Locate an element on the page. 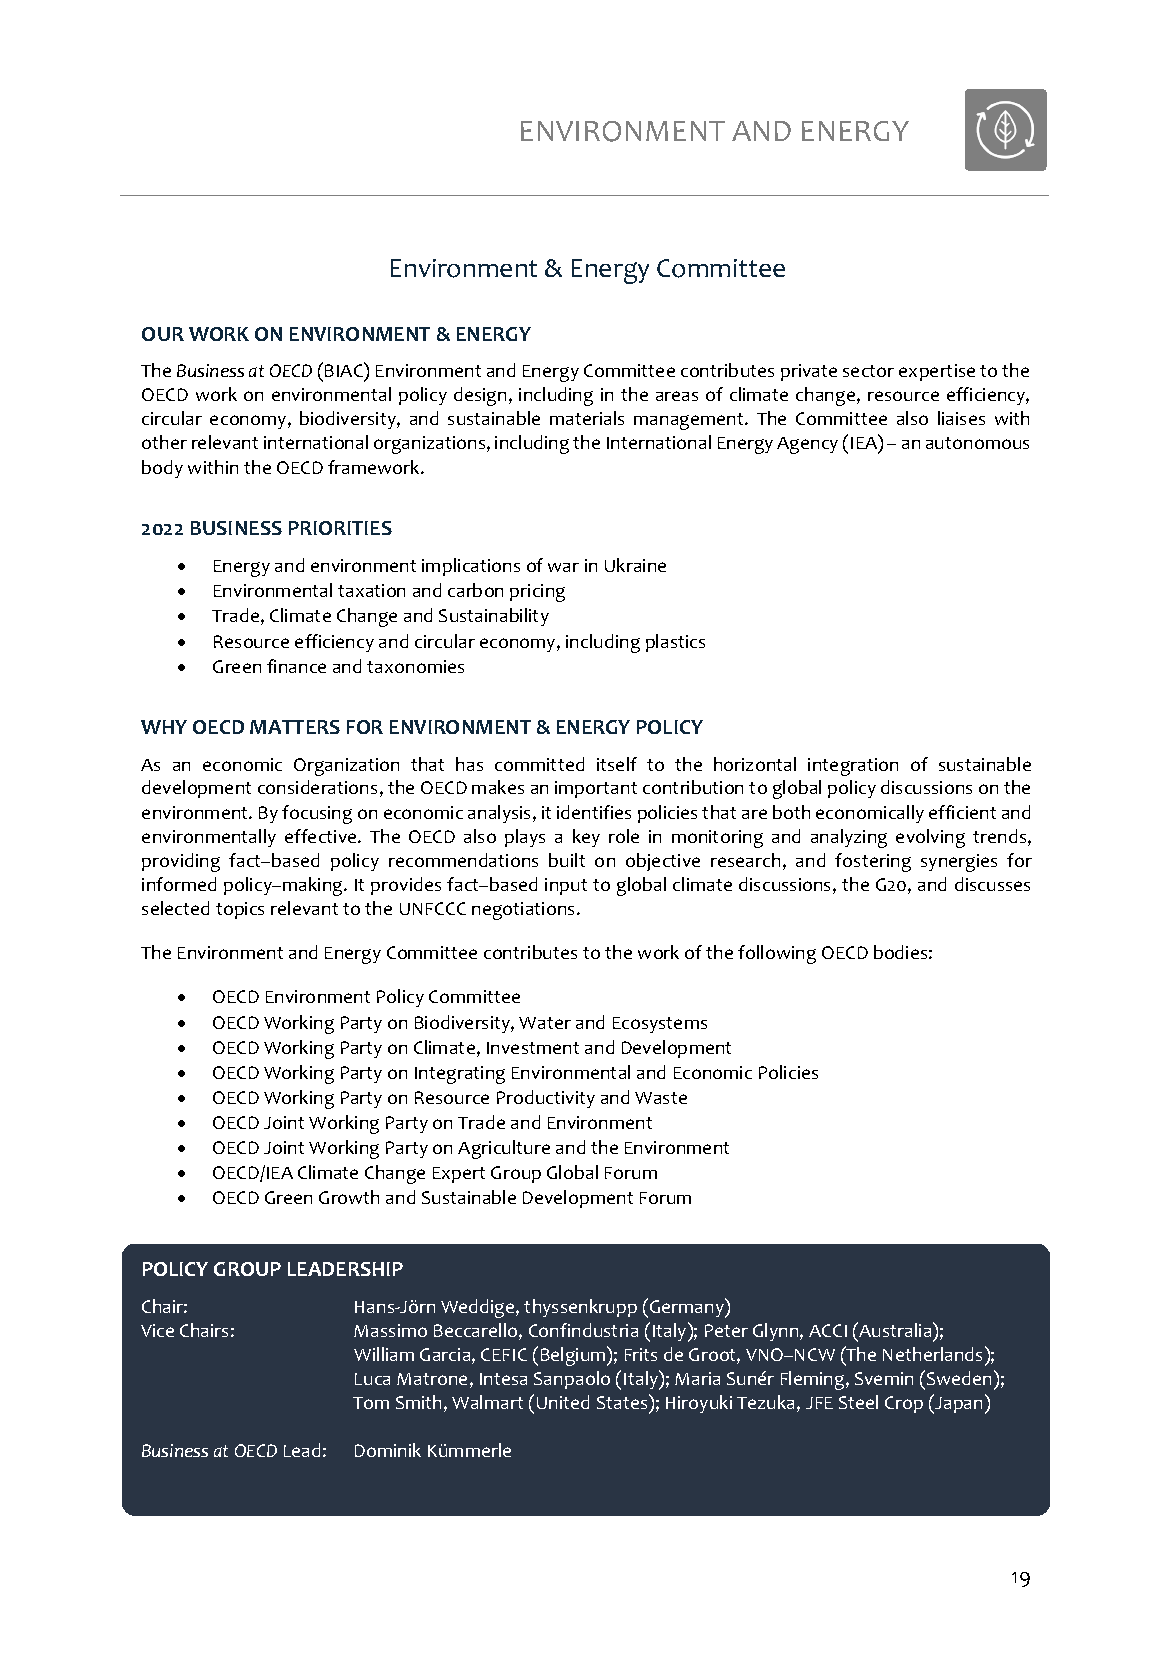  Tom is located at coordinates (371, 1403).
